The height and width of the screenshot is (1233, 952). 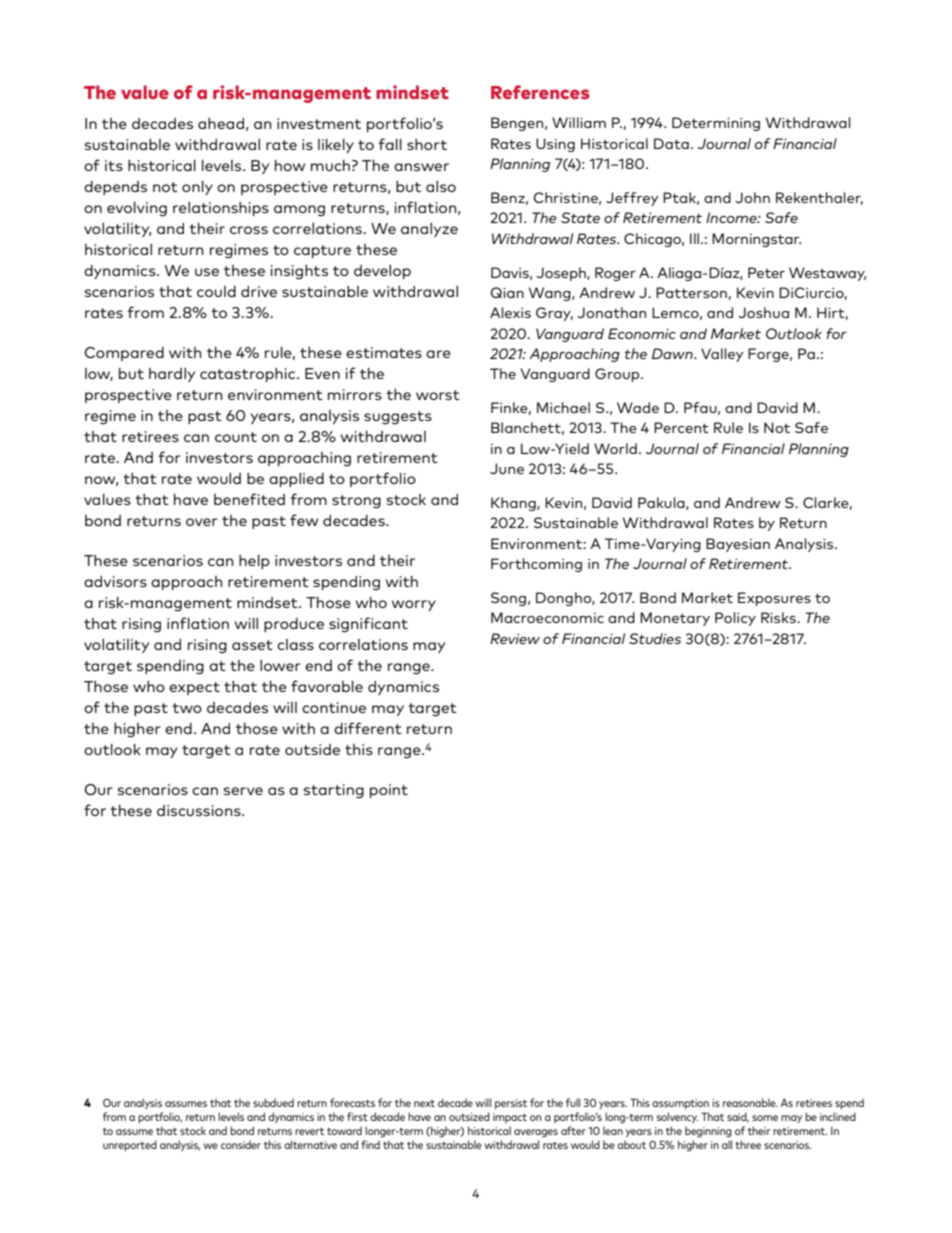 What do you see at coordinates (241, 1144) in the screenshot?
I see `consider` at bounding box center [241, 1144].
